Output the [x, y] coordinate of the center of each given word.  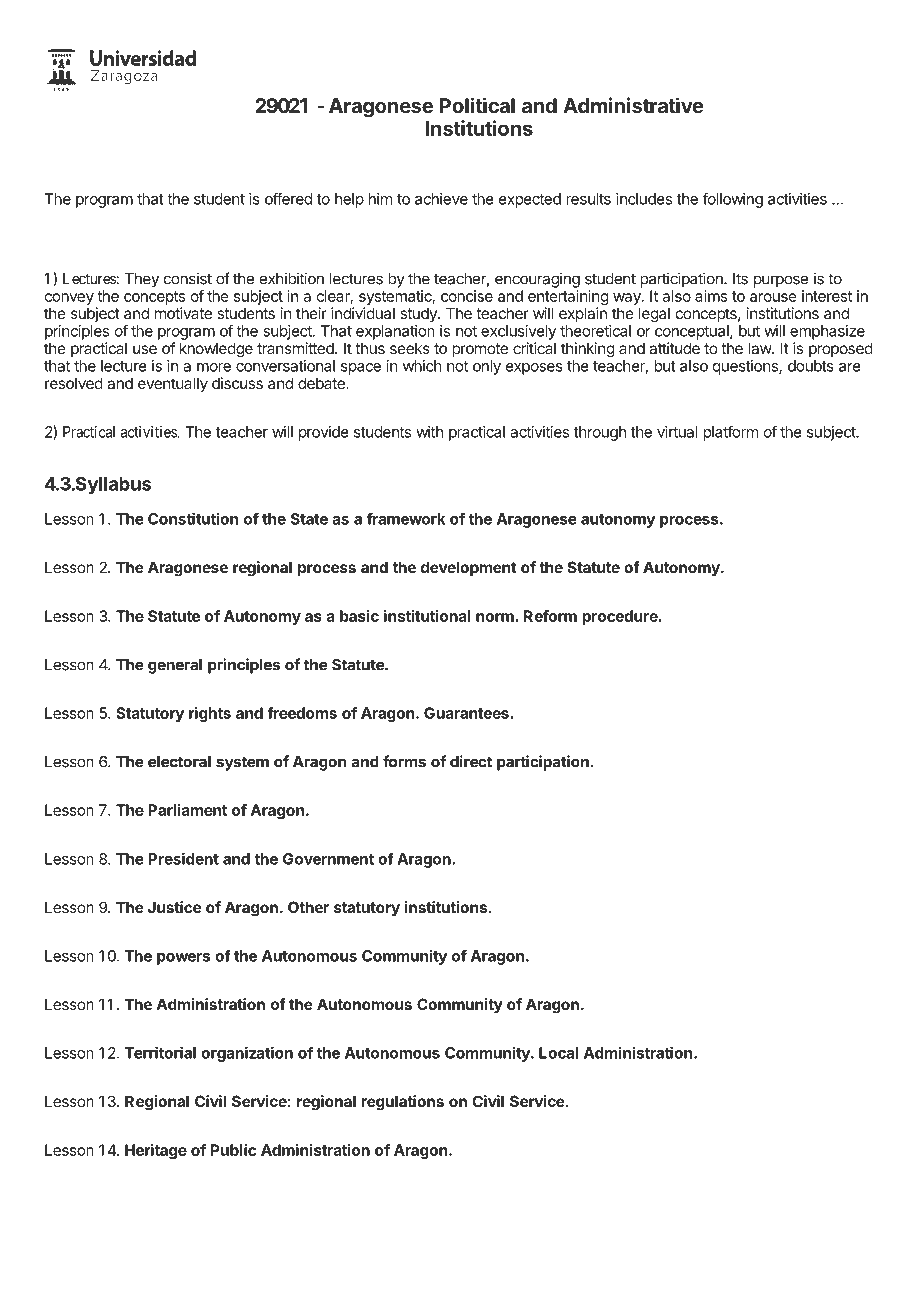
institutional [427, 616]
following [733, 200]
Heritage [156, 1151]
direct [471, 761]
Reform [550, 616]
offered [288, 199]
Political [477, 105]
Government [328, 859]
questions [746, 367]
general [175, 666]
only [487, 367]
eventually [173, 384]
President [184, 858]
